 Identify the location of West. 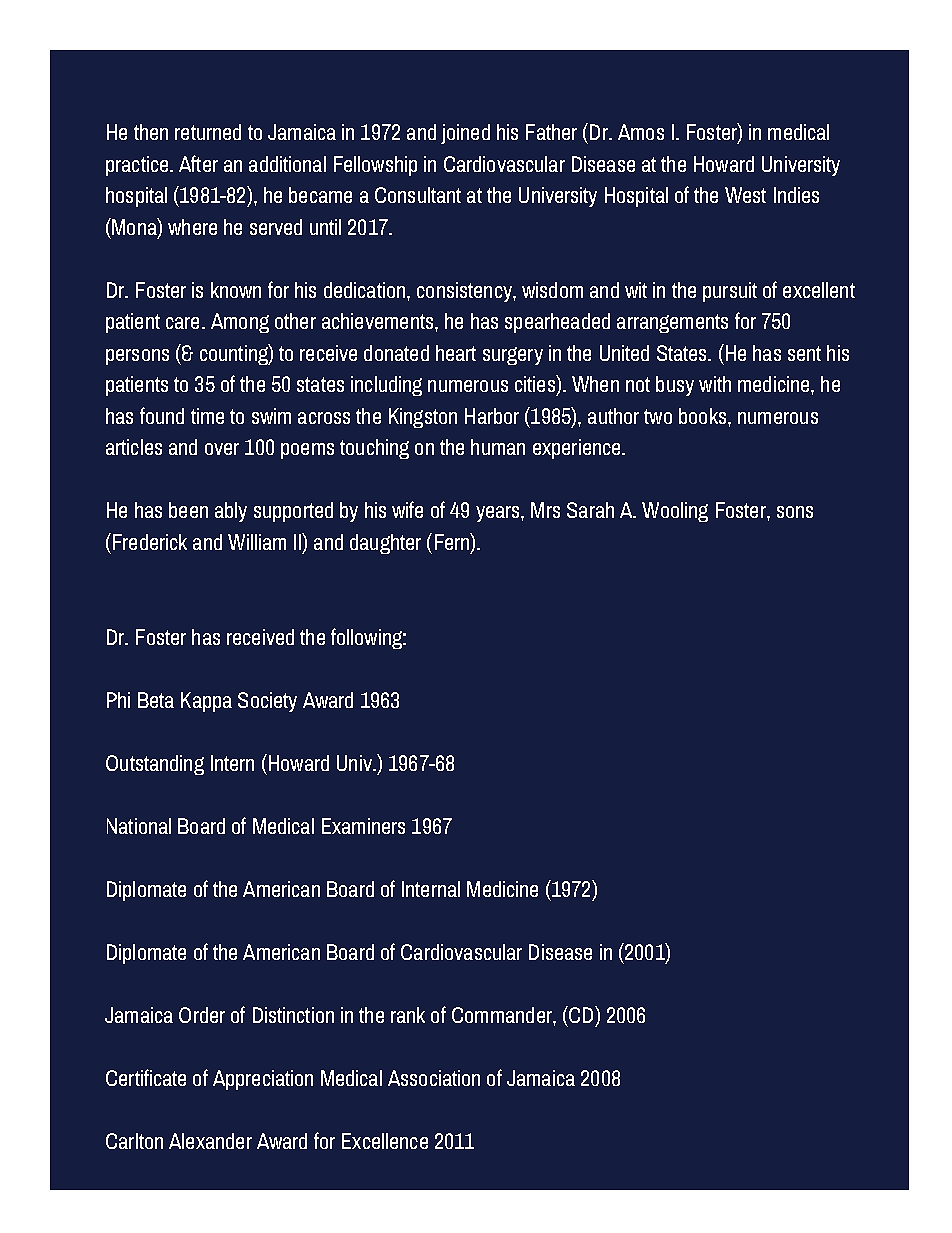
(745, 195).
